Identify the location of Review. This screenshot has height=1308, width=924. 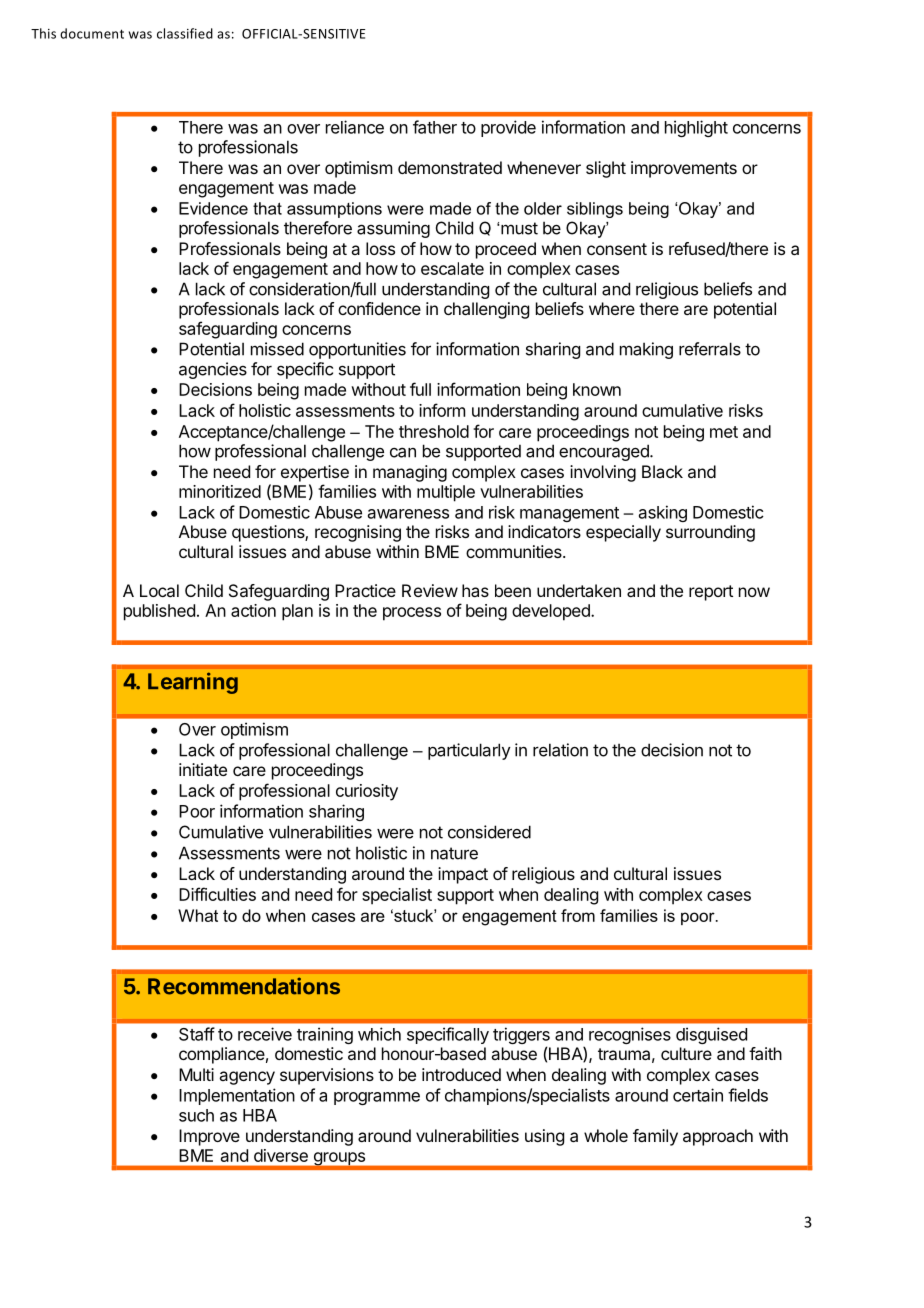
(430, 590).
